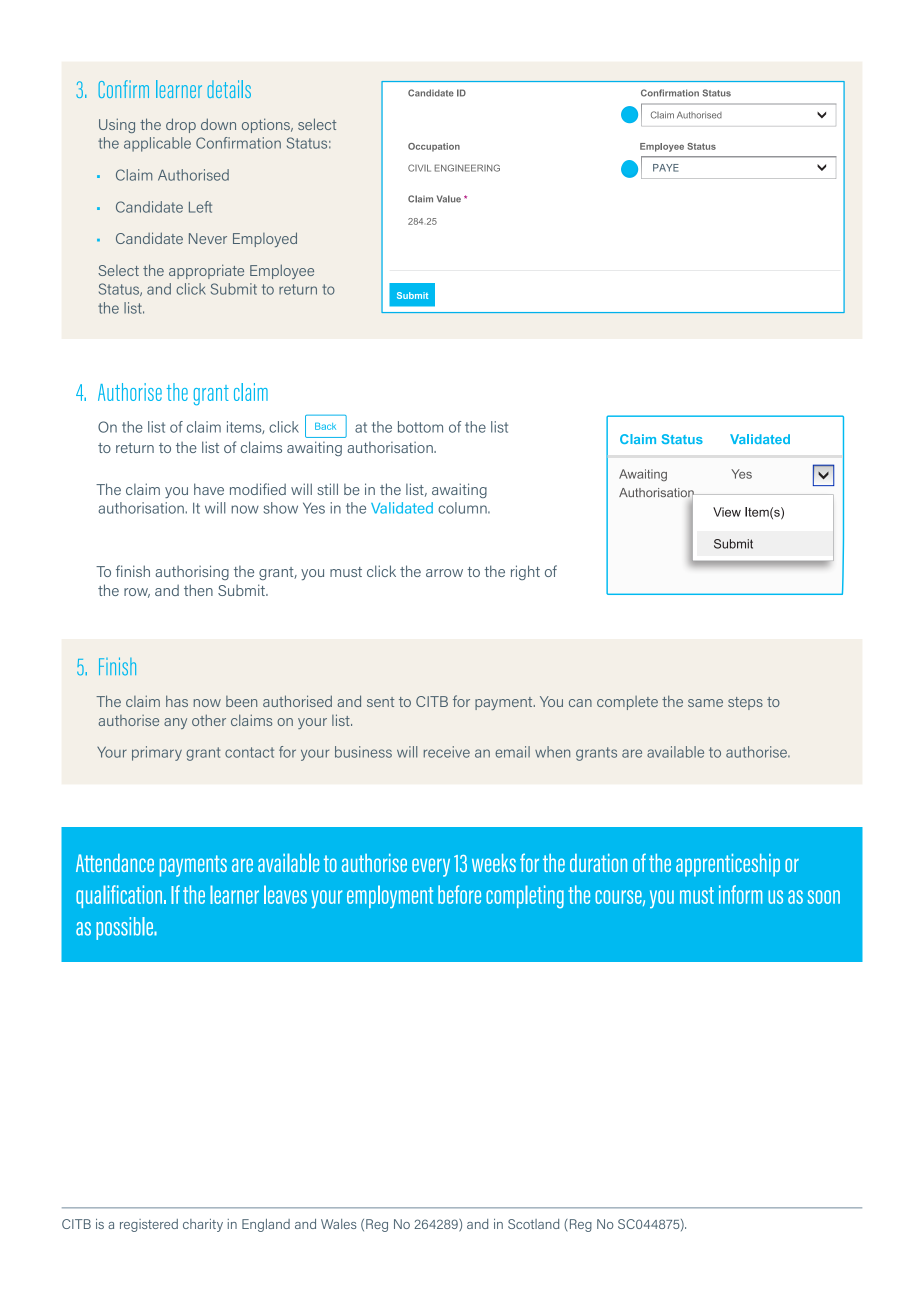 This screenshot has height=1308, width=924. Describe the element at coordinates (203, 1225) in the screenshot. I see `charity` at that location.
